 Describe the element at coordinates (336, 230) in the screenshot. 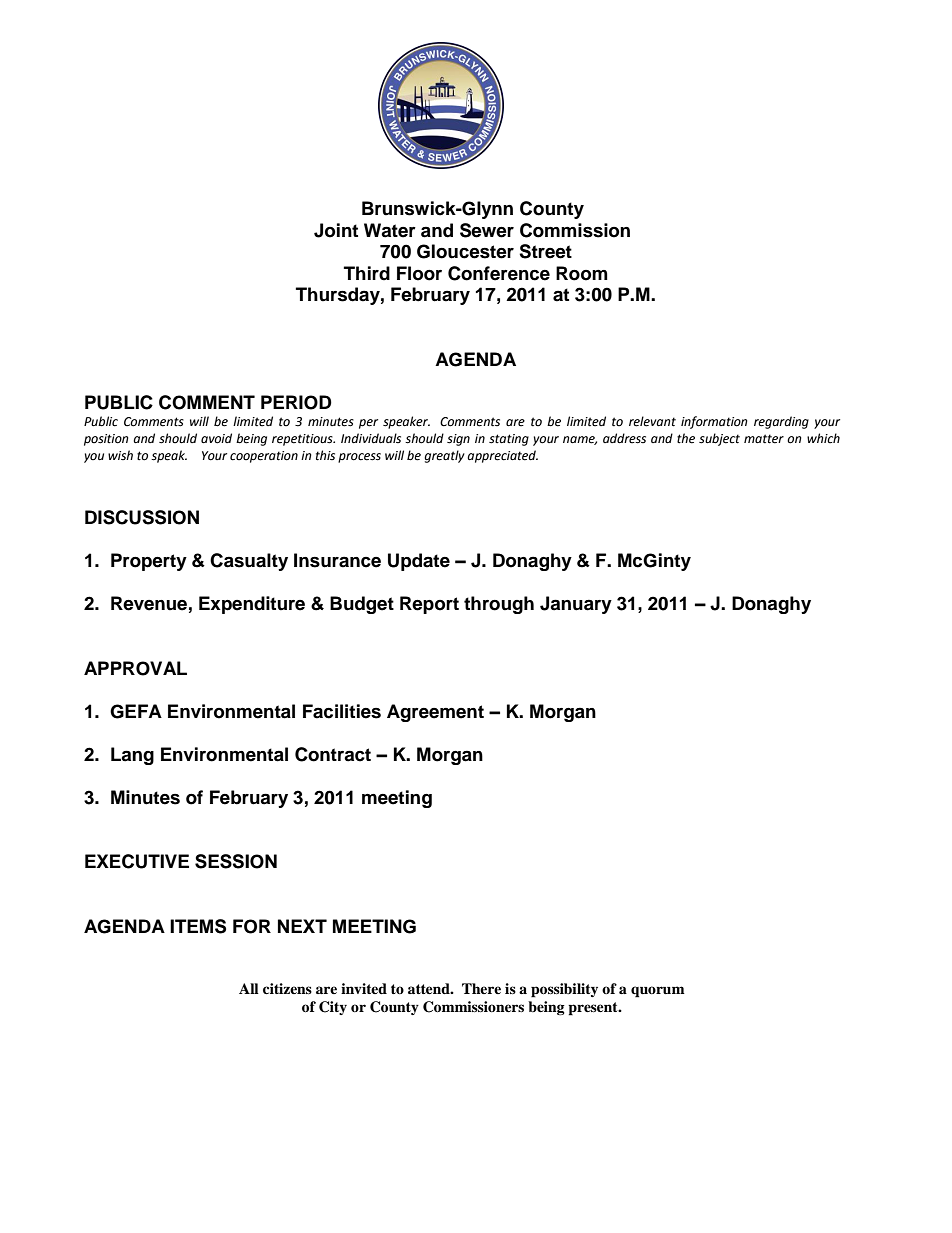

I see `Joint` at that location.
